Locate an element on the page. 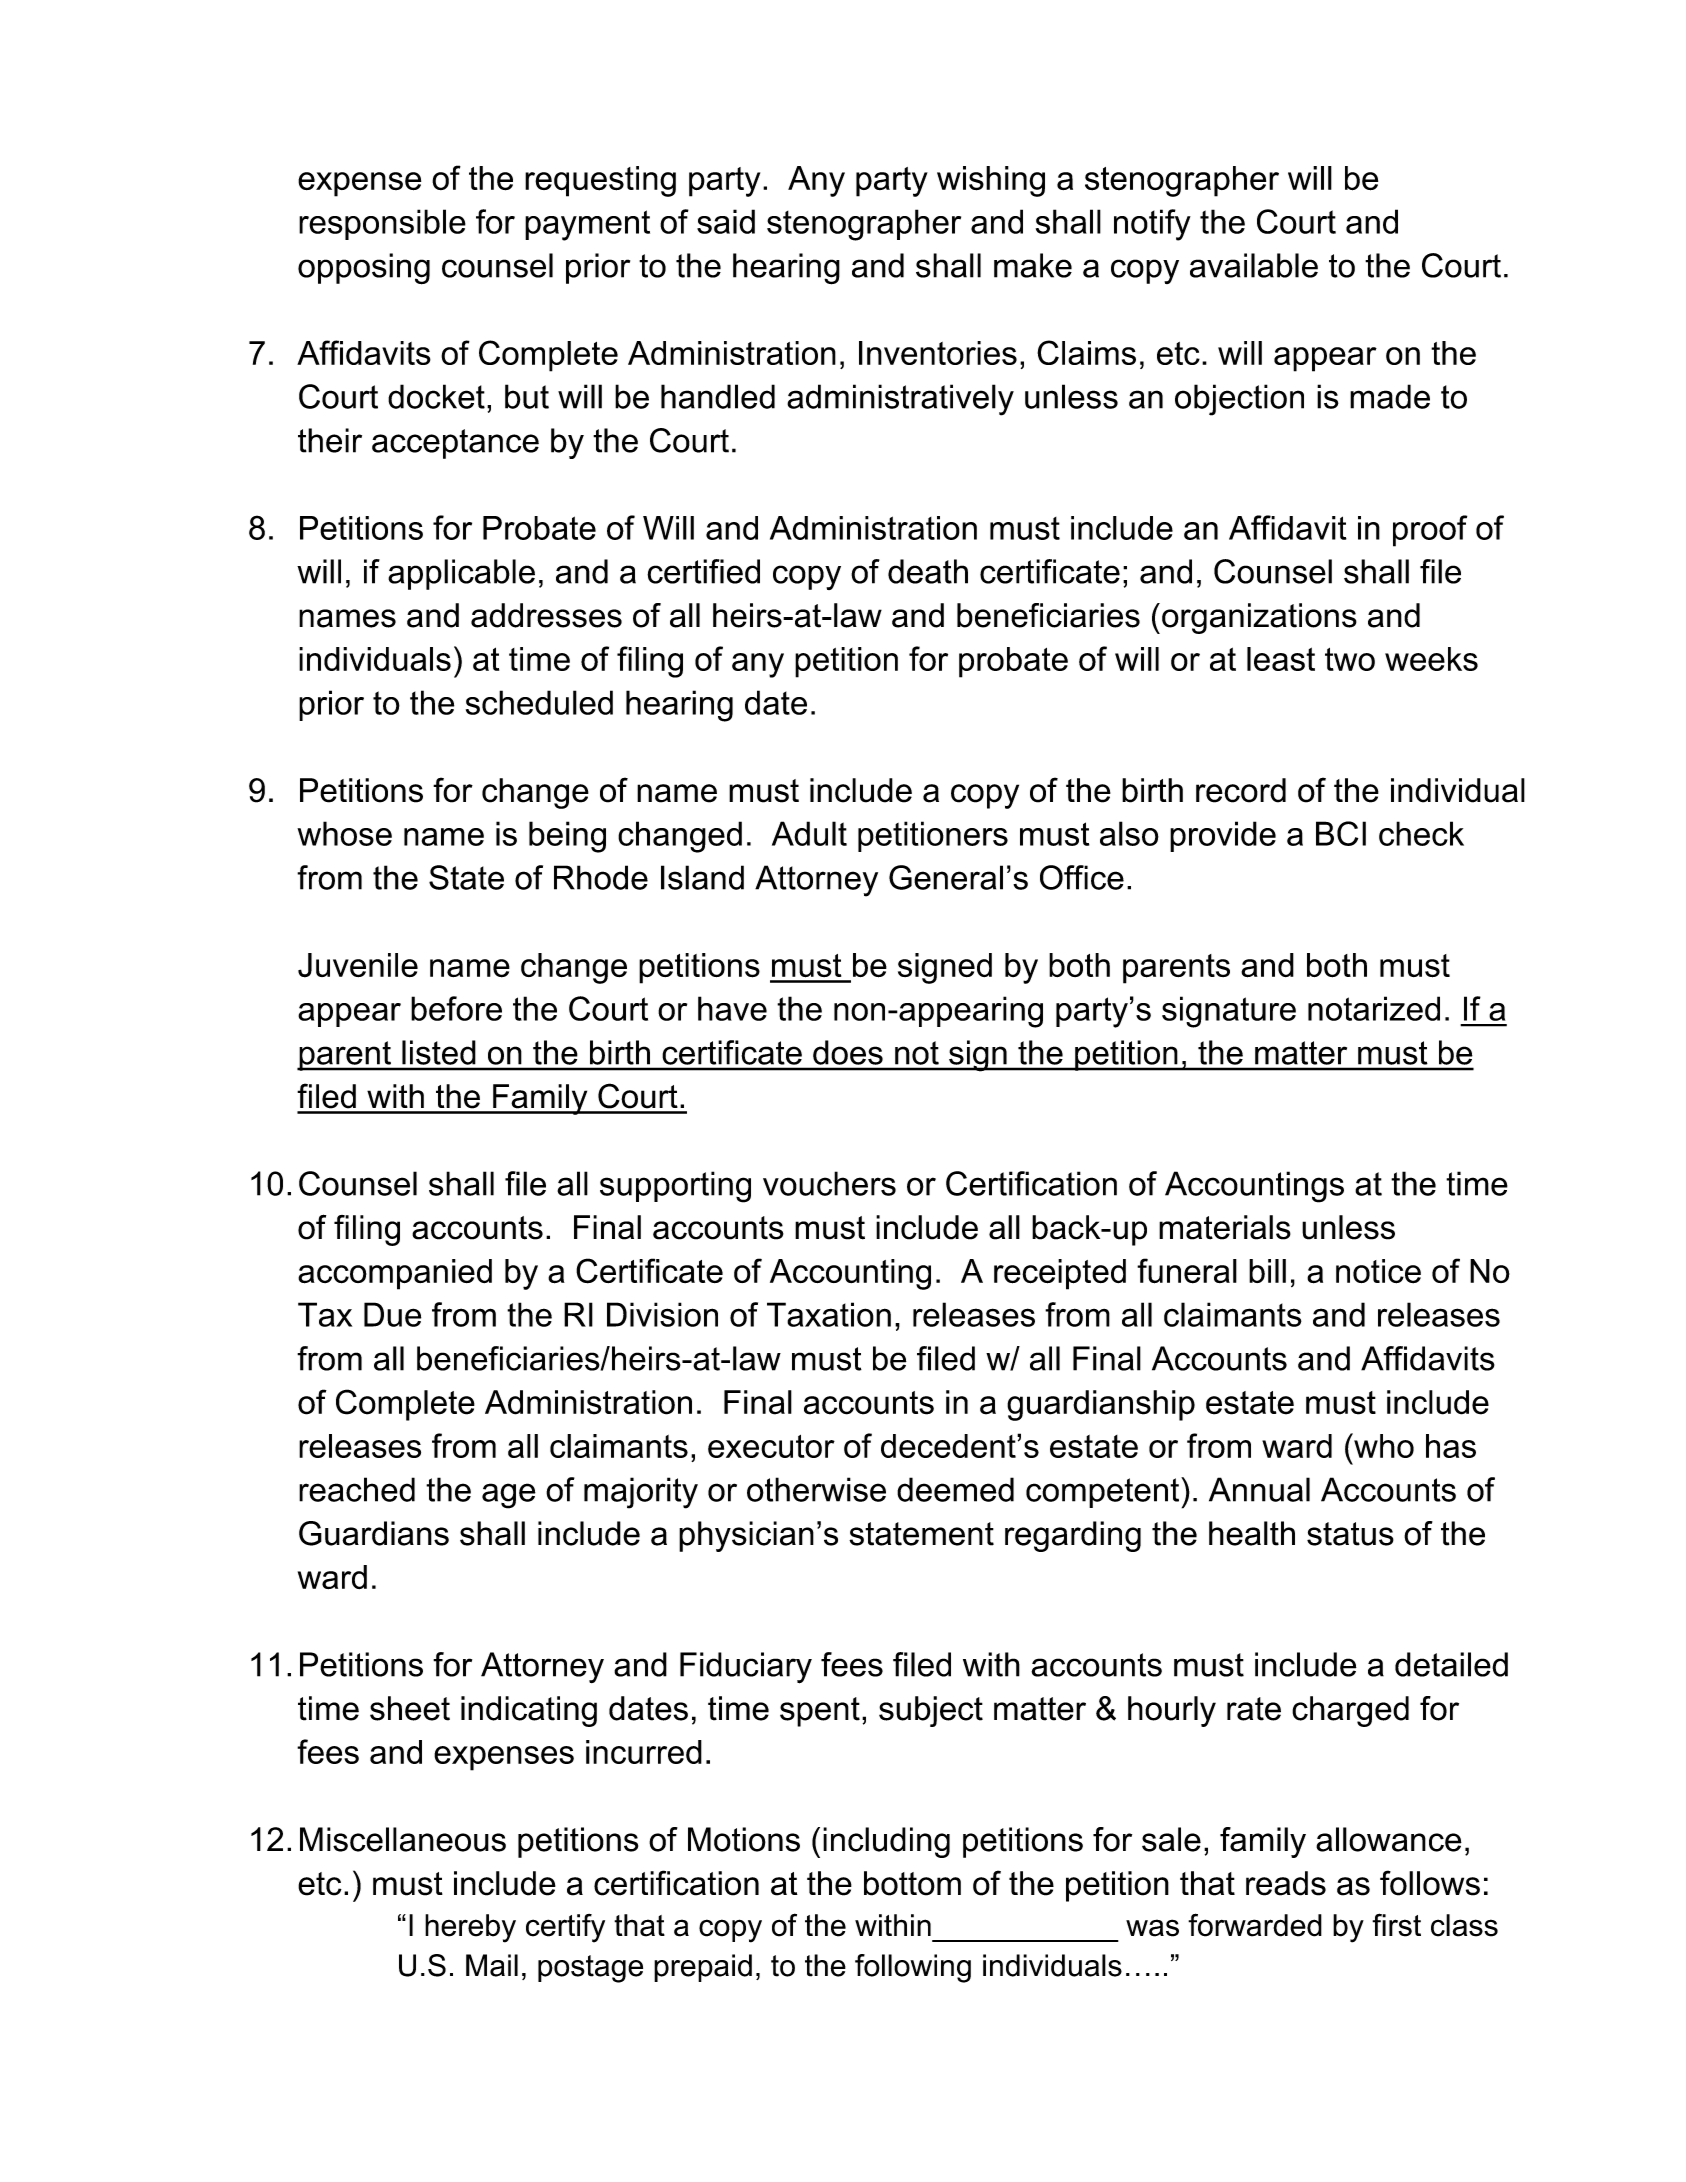 This image has height=2182, width=1686. available is located at coordinates (1254, 265).
